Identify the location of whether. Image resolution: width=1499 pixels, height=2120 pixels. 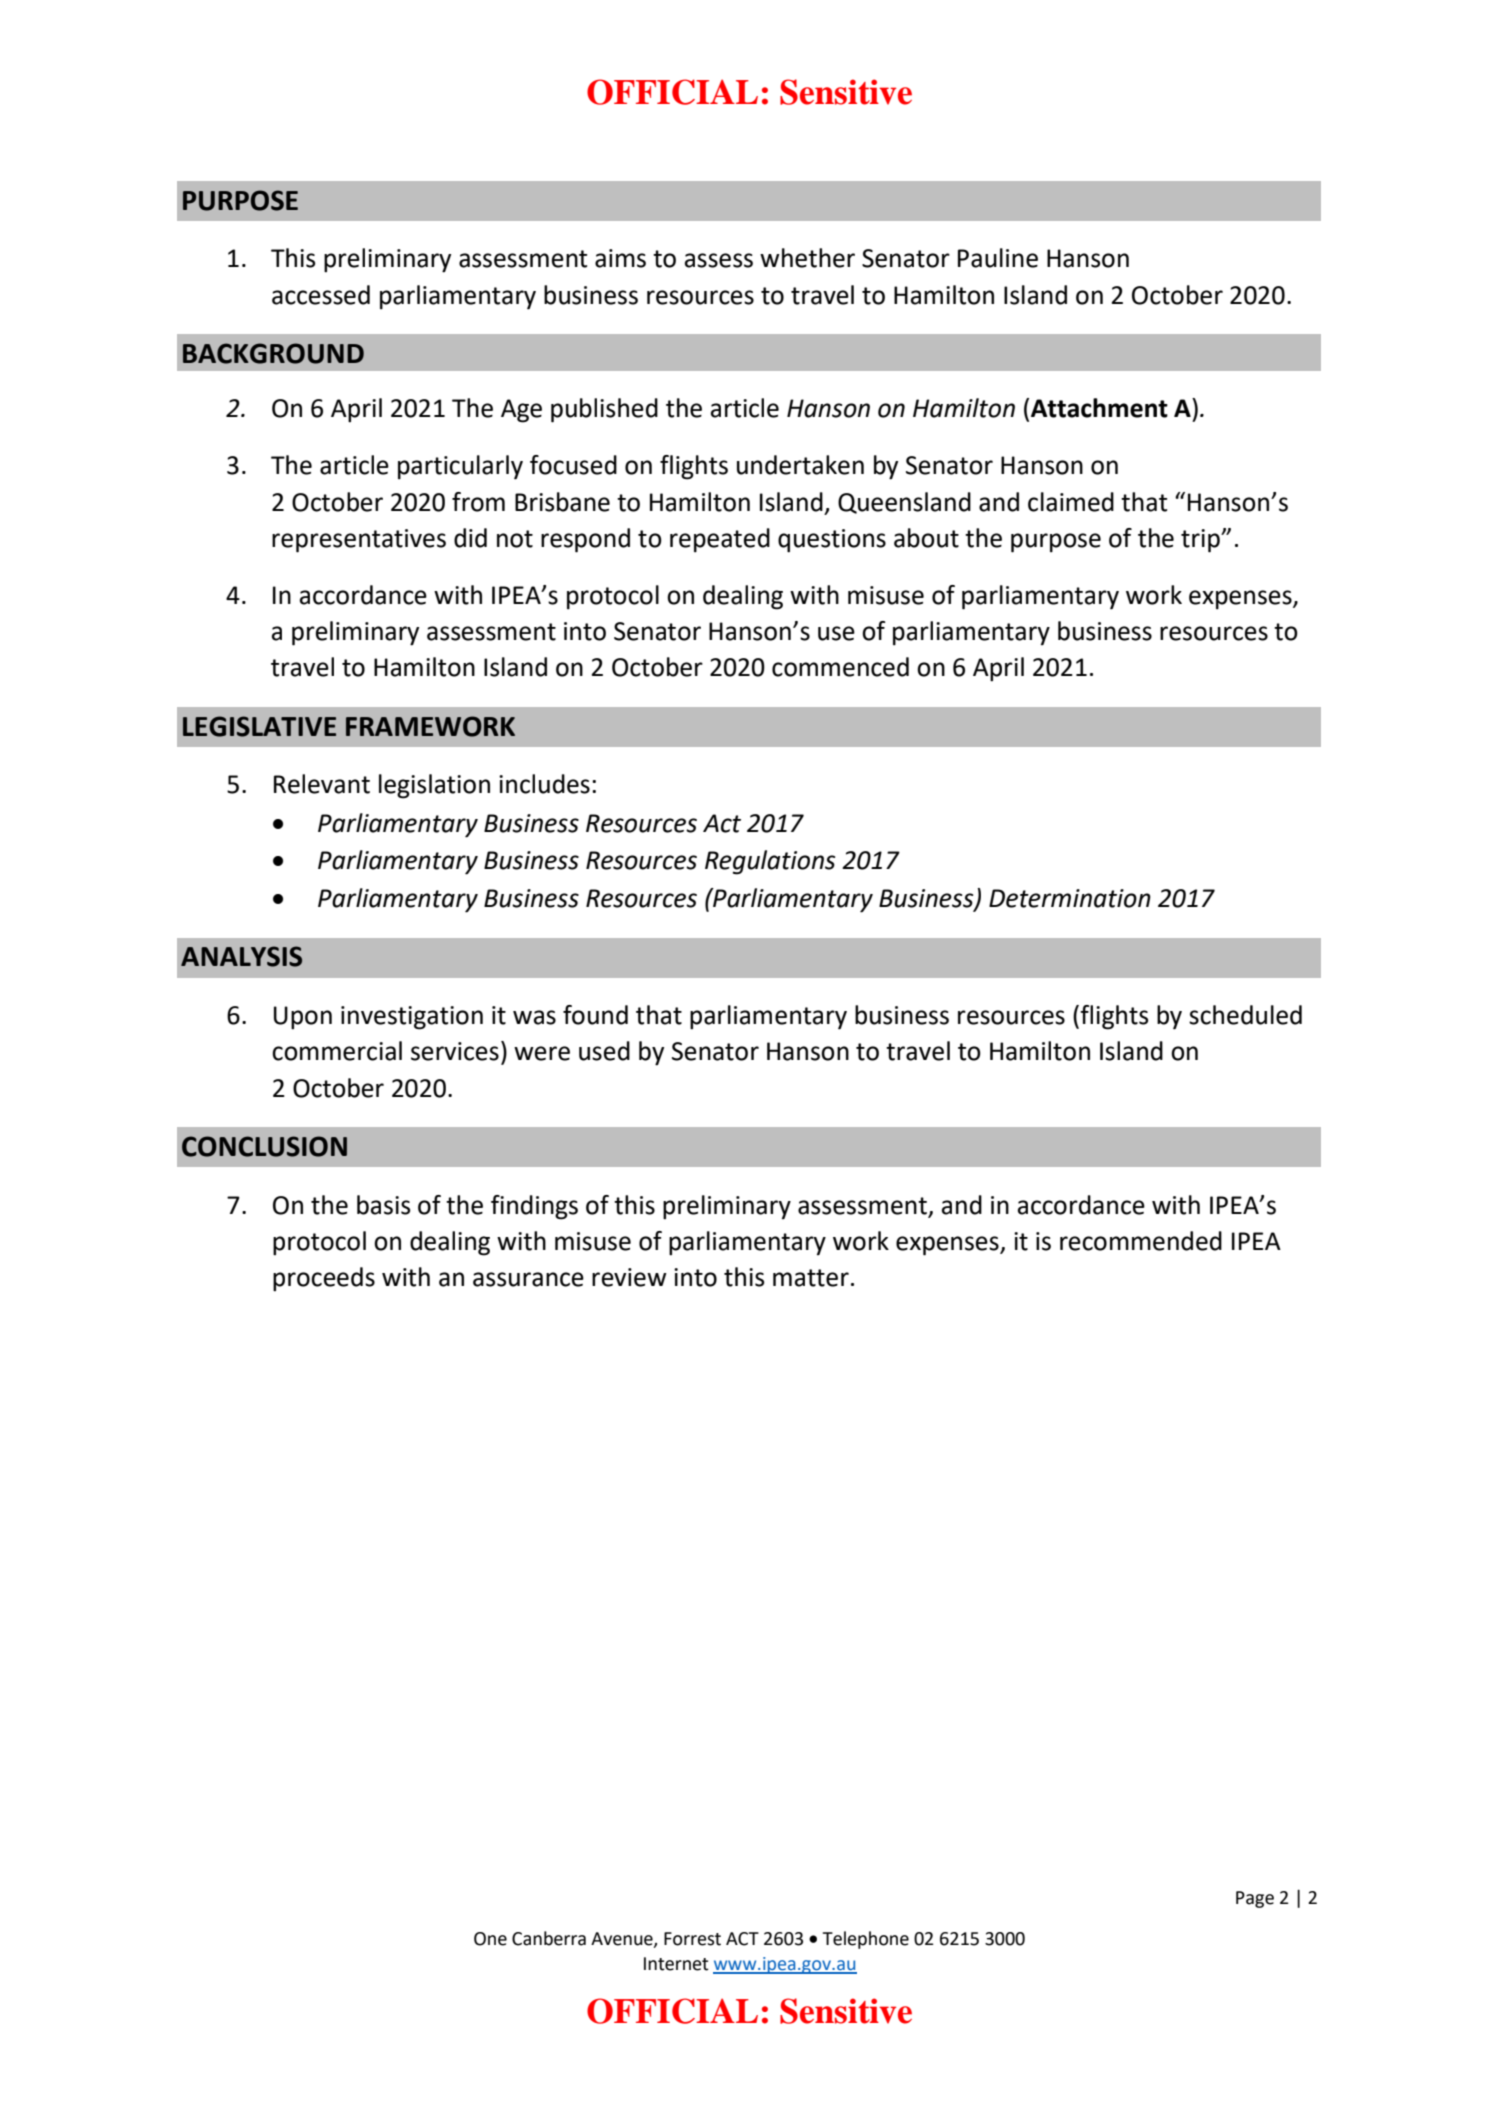
(807, 258).
